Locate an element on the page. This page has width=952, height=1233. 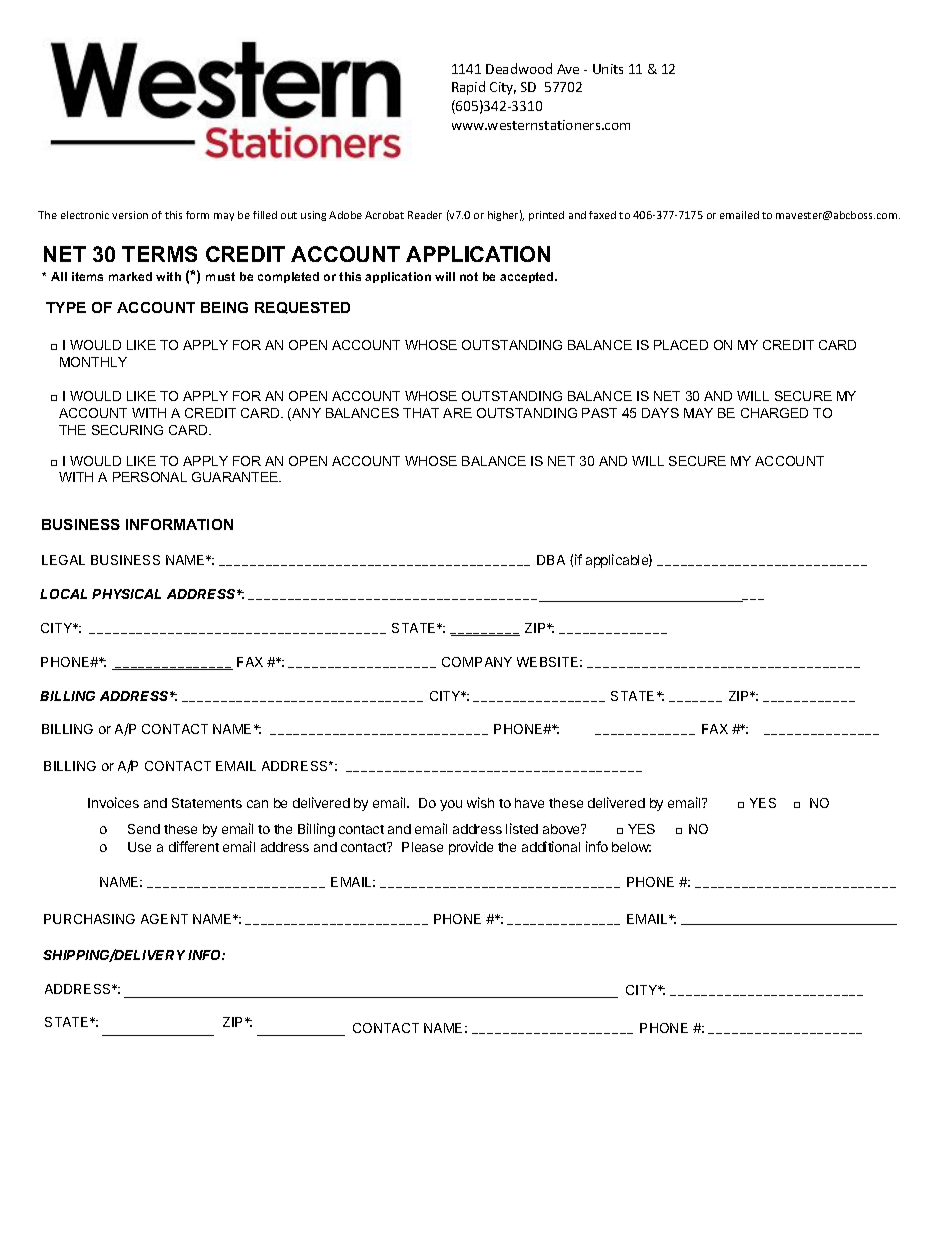
THAT is located at coordinates (421, 413).
